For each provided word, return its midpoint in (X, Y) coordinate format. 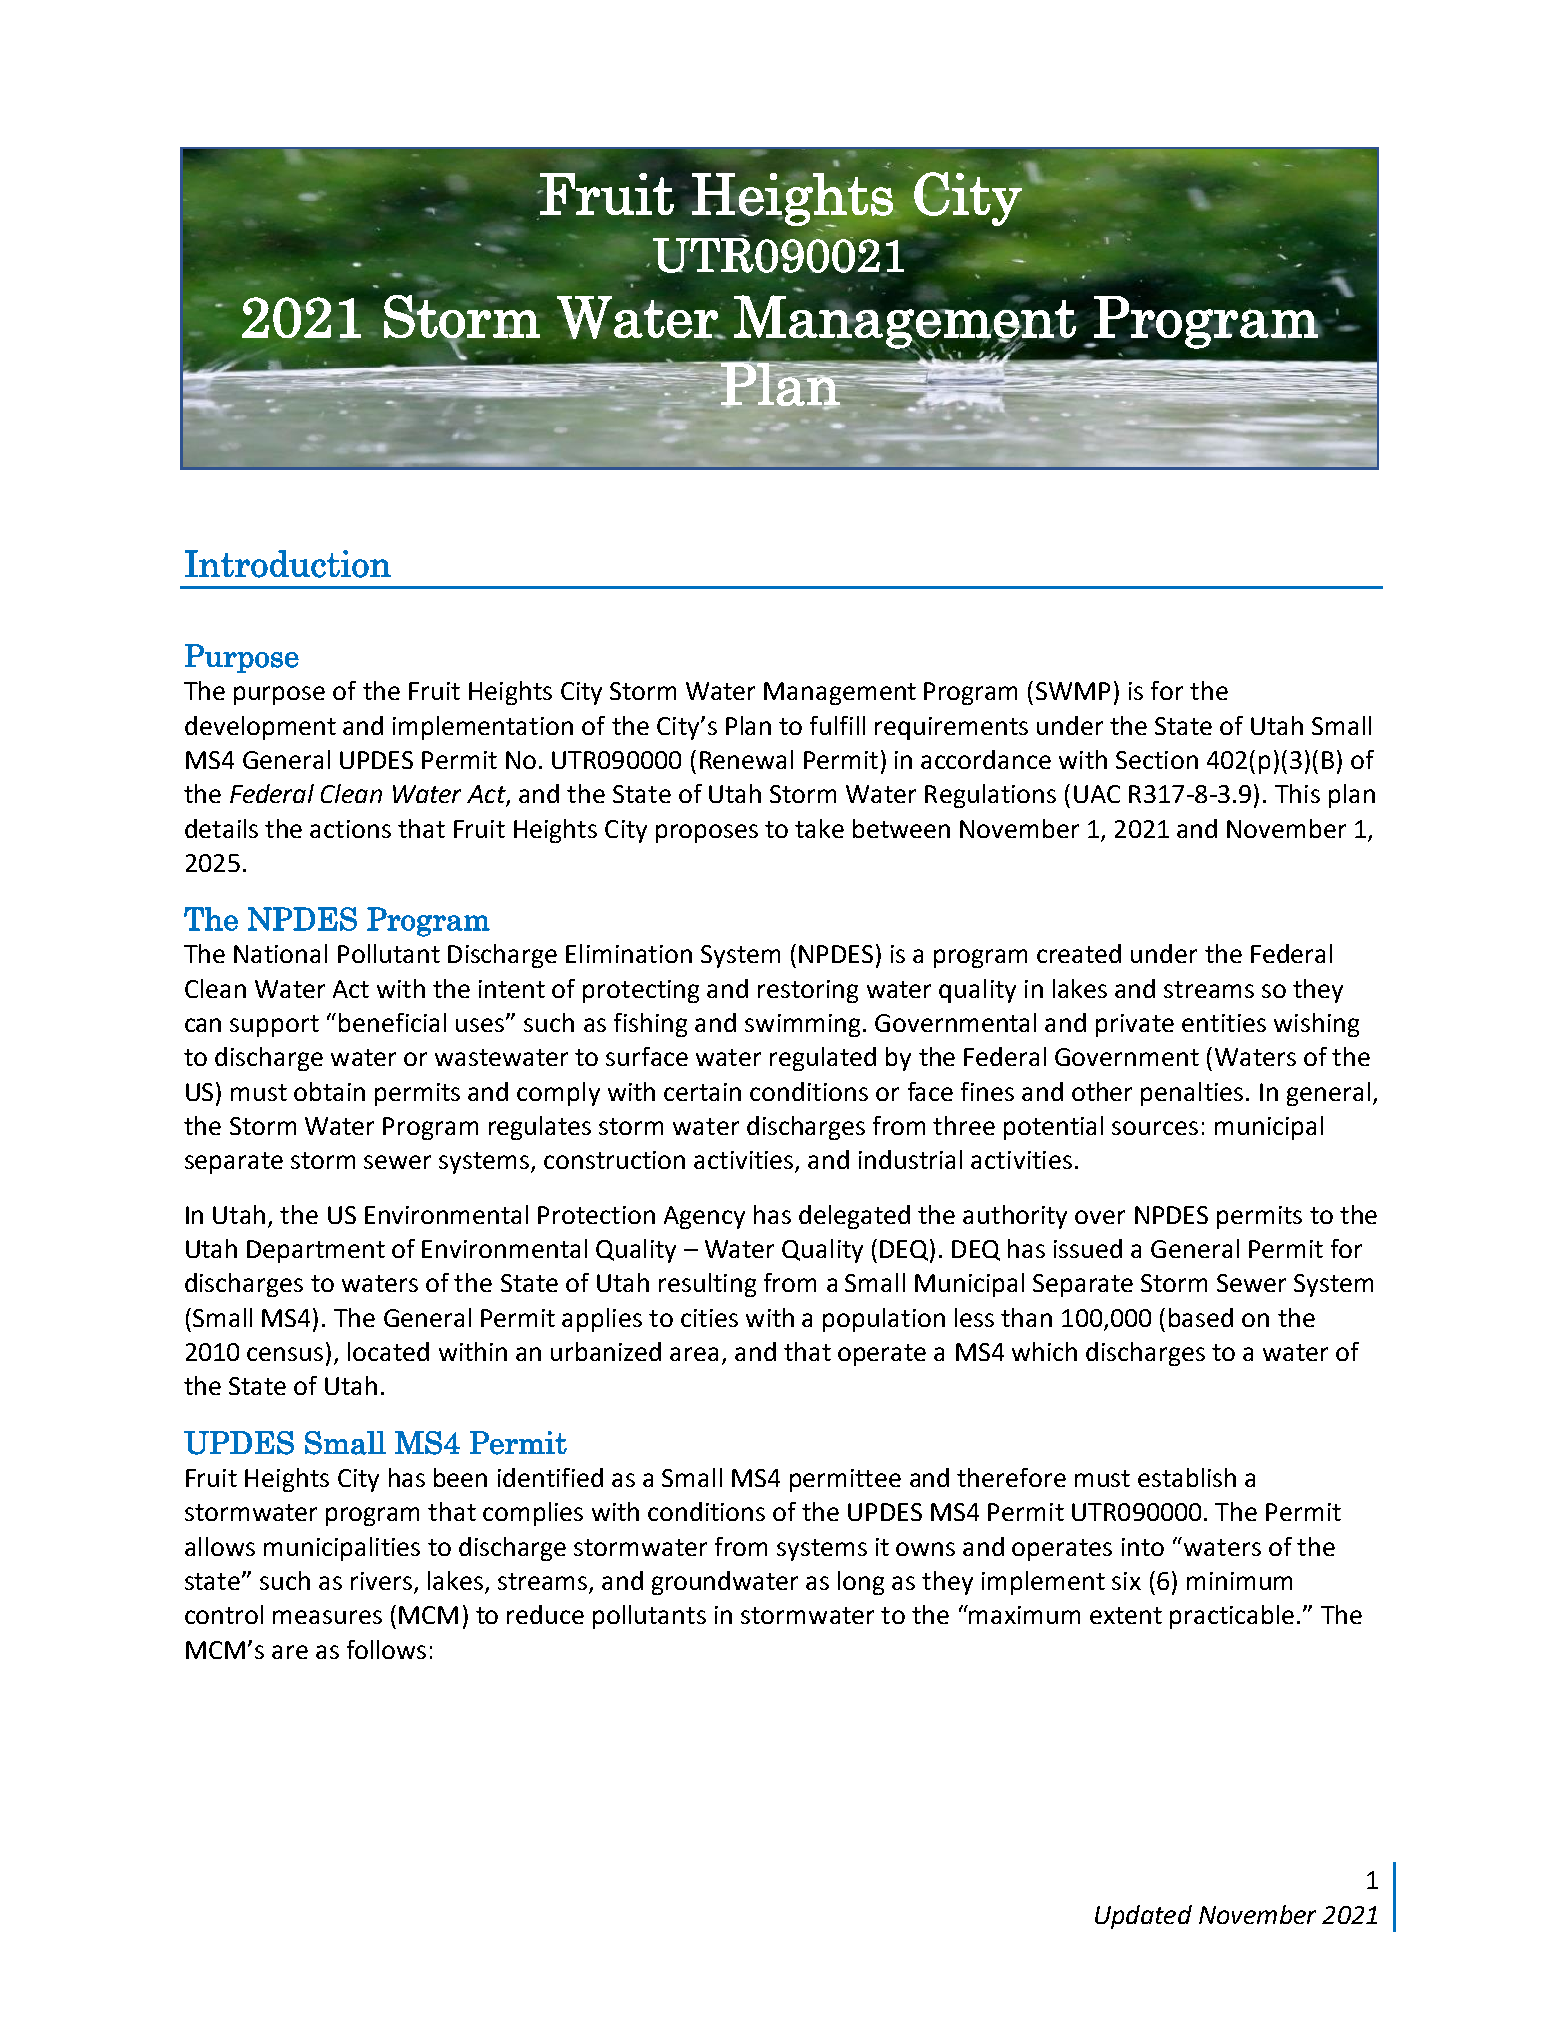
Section (1157, 760)
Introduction (288, 564)
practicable (1232, 1617)
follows (386, 1649)
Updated (1143, 1917)
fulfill (837, 725)
